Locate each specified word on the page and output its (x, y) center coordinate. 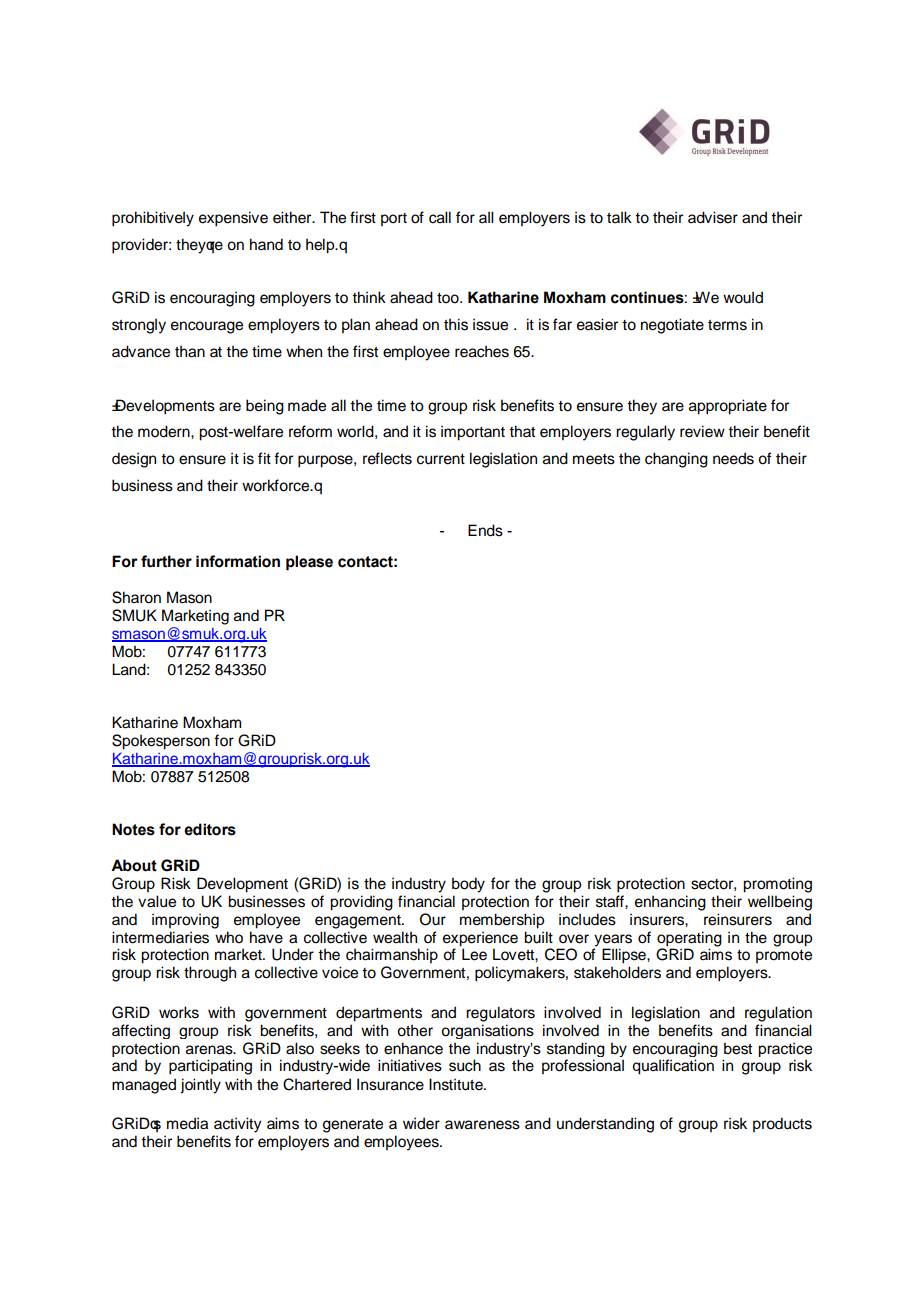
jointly (200, 1086)
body (468, 885)
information (238, 561)
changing (676, 460)
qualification (673, 1067)
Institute (457, 1084)
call (440, 217)
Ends (485, 530)
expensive (233, 219)
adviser (713, 217)
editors (210, 829)
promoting (777, 885)
